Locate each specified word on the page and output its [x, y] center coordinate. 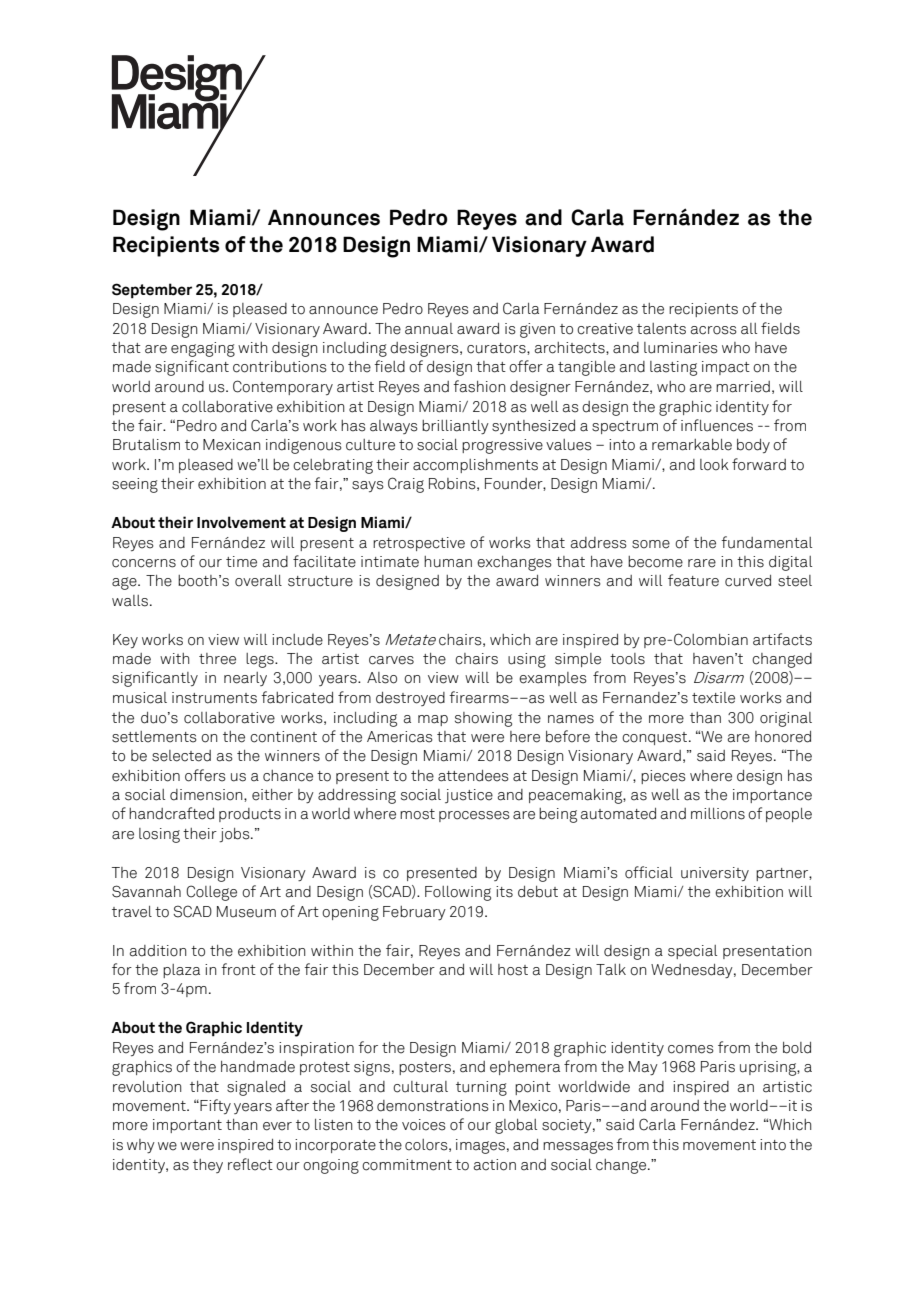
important [187, 1126]
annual [429, 329]
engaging [203, 349]
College [211, 893]
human [448, 562]
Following [458, 893]
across [714, 330]
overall [258, 581]
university [715, 874]
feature [693, 580]
